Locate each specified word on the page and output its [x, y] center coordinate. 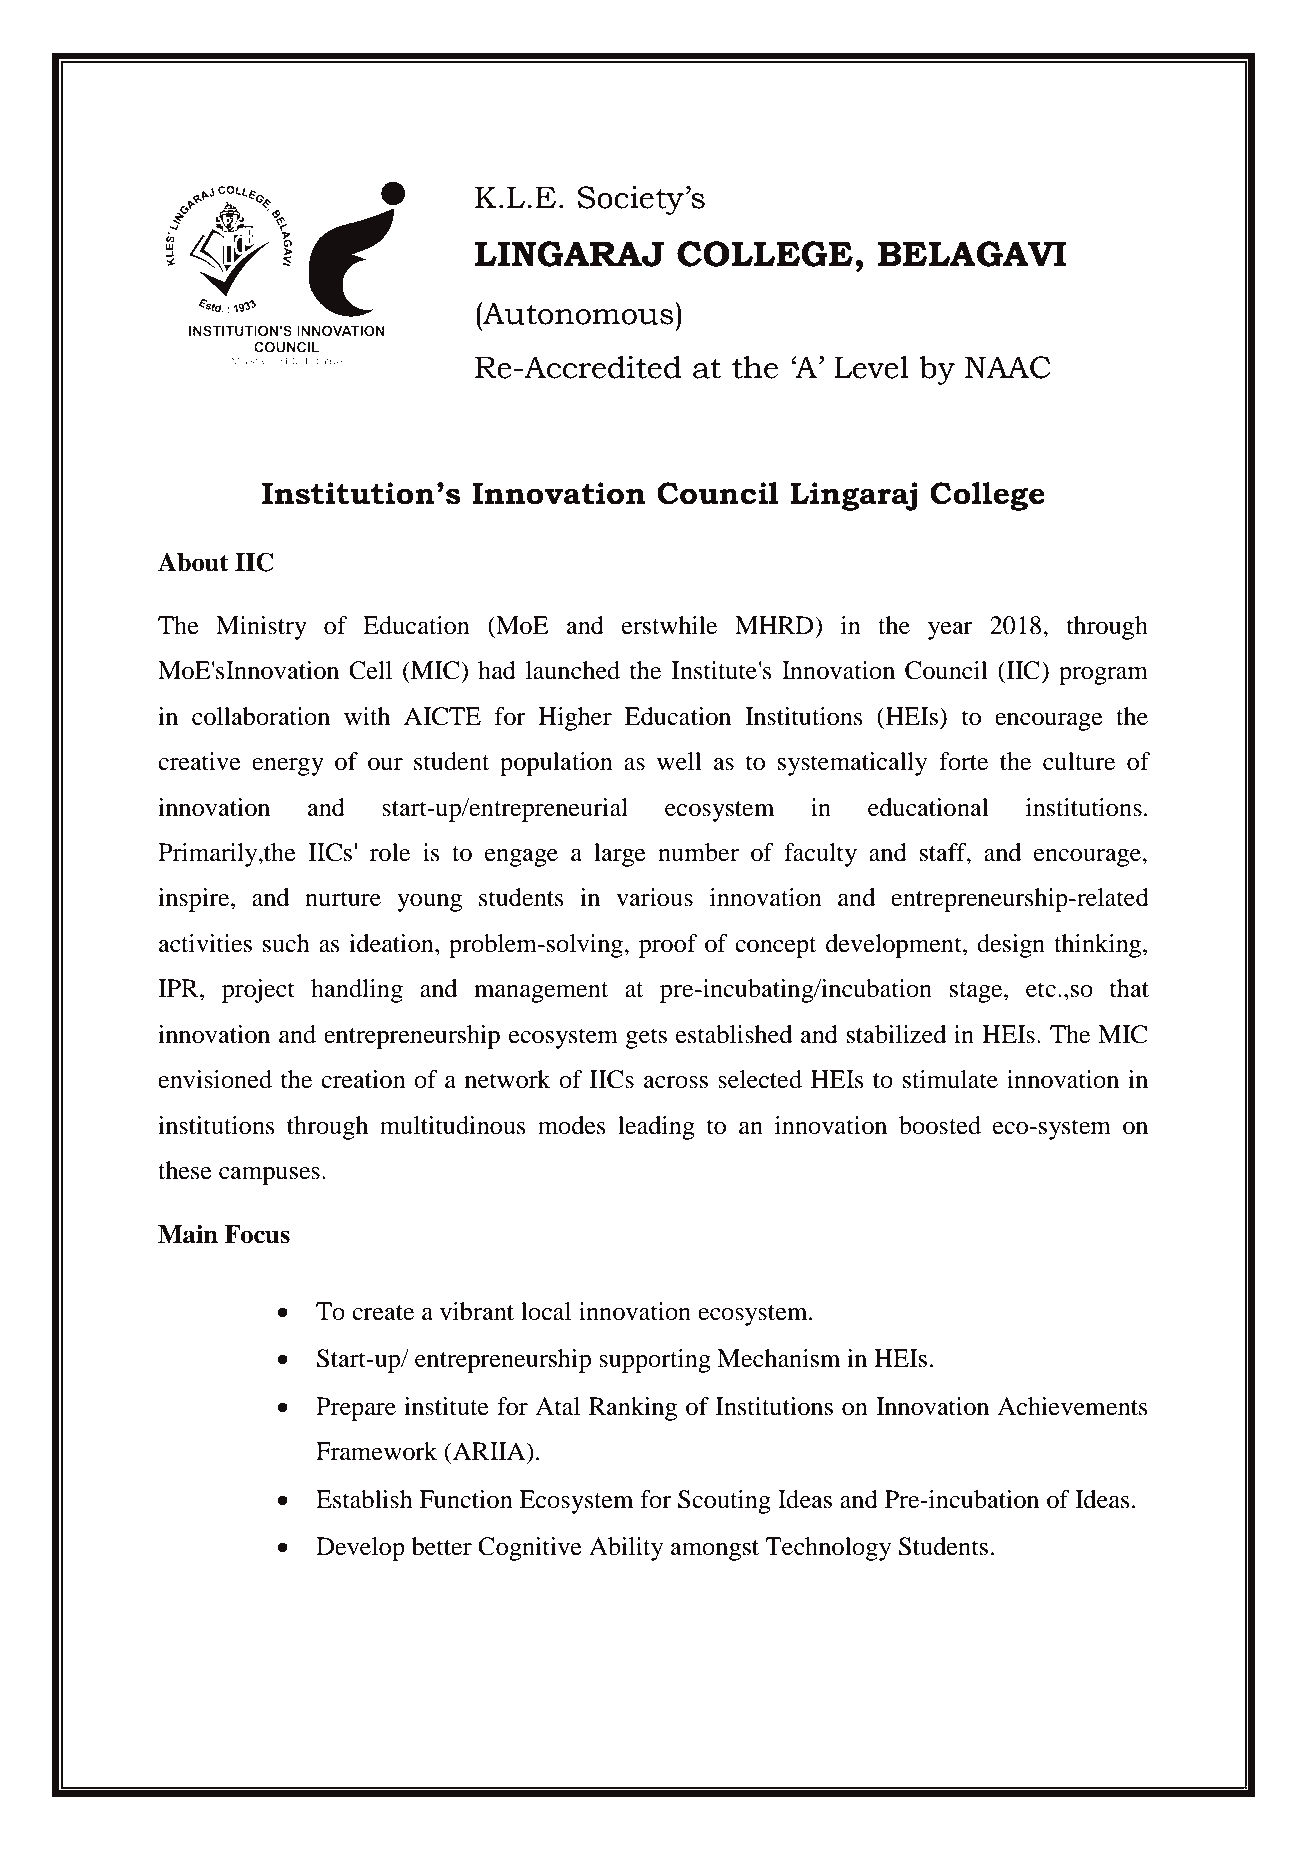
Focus [257, 1234]
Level [871, 367]
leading [656, 1128]
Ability [626, 1549]
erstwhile [669, 625]
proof [668, 946]
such [286, 943]
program [1103, 676]
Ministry [261, 628]
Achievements [1072, 1406]
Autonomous [578, 313]
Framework [376, 1451]
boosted [940, 1125]
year [950, 631]
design [1011, 946]
